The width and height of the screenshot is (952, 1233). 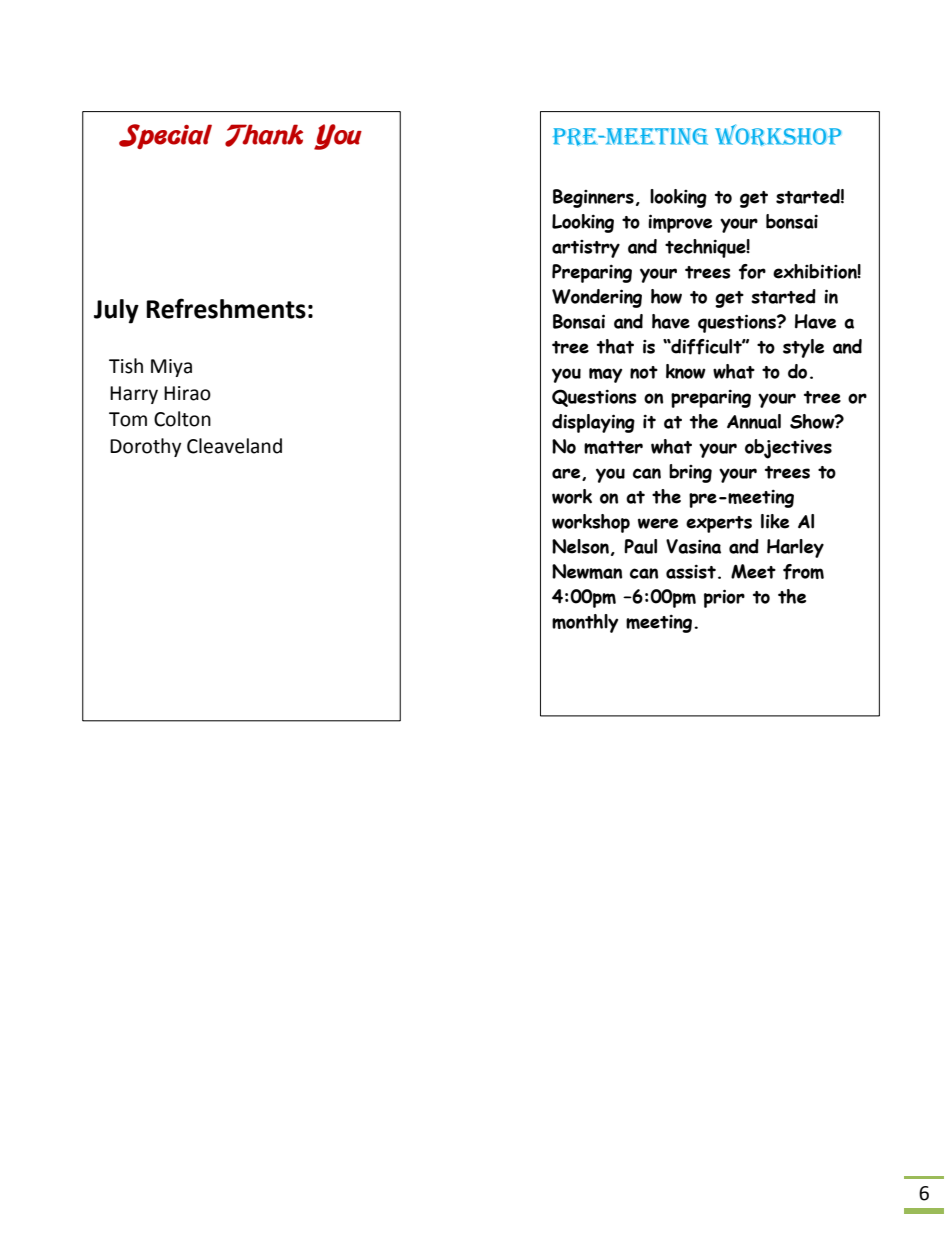 I want to click on Dorothy, so click(x=145, y=447).
